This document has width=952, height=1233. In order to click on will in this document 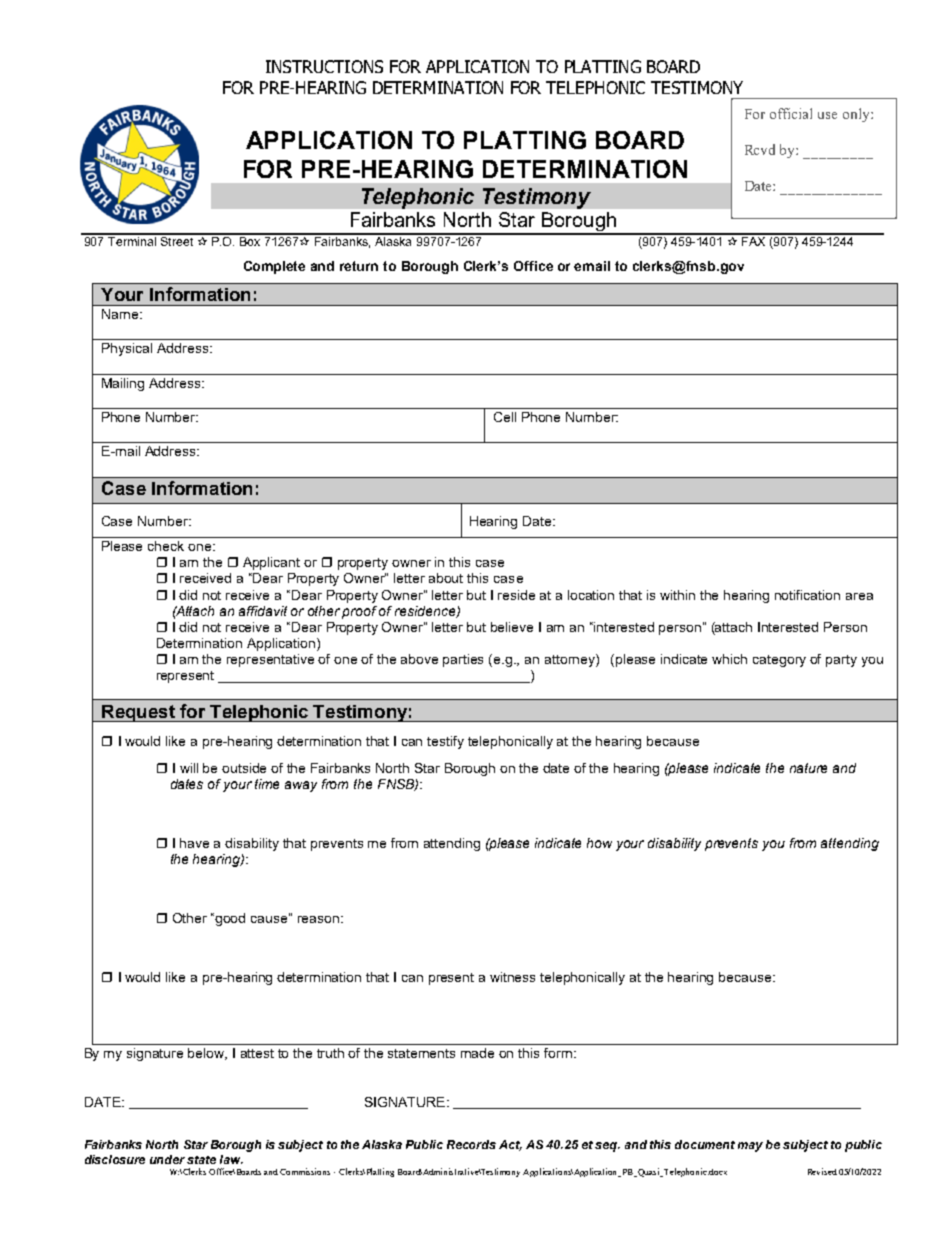, I will do `click(189, 768)`.
